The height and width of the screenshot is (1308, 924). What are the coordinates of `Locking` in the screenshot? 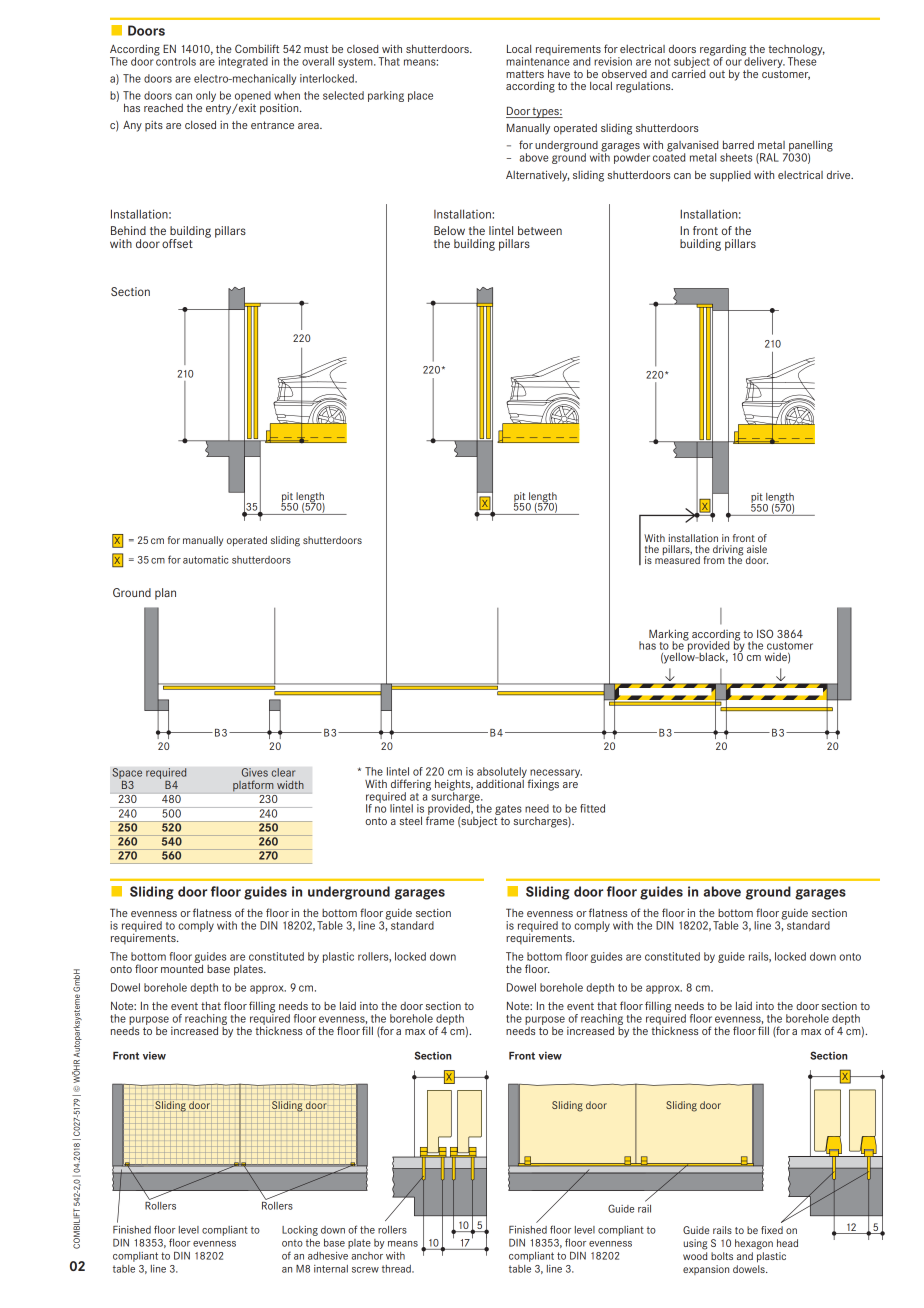 It's located at (300, 1231).
